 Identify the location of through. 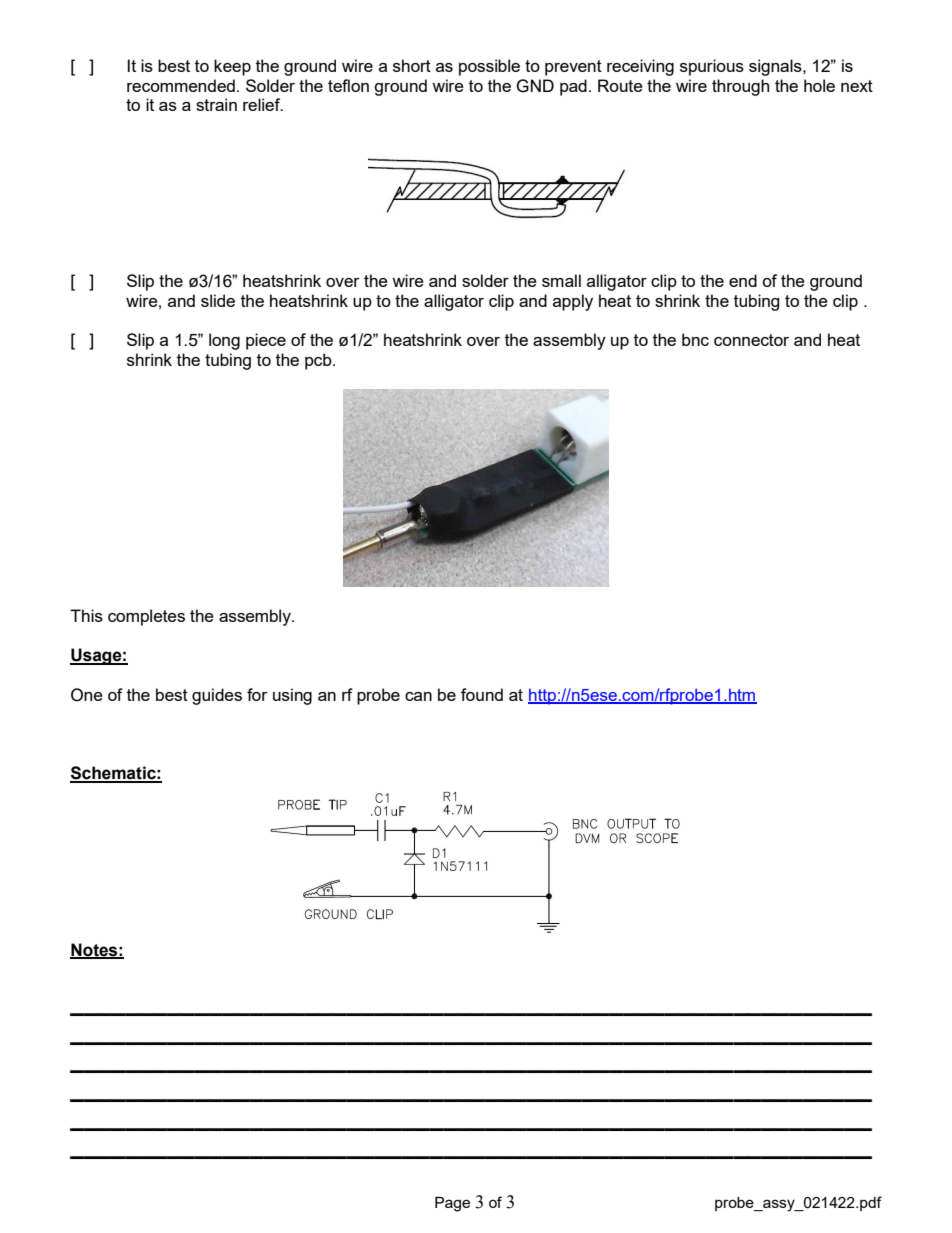
(740, 87).
